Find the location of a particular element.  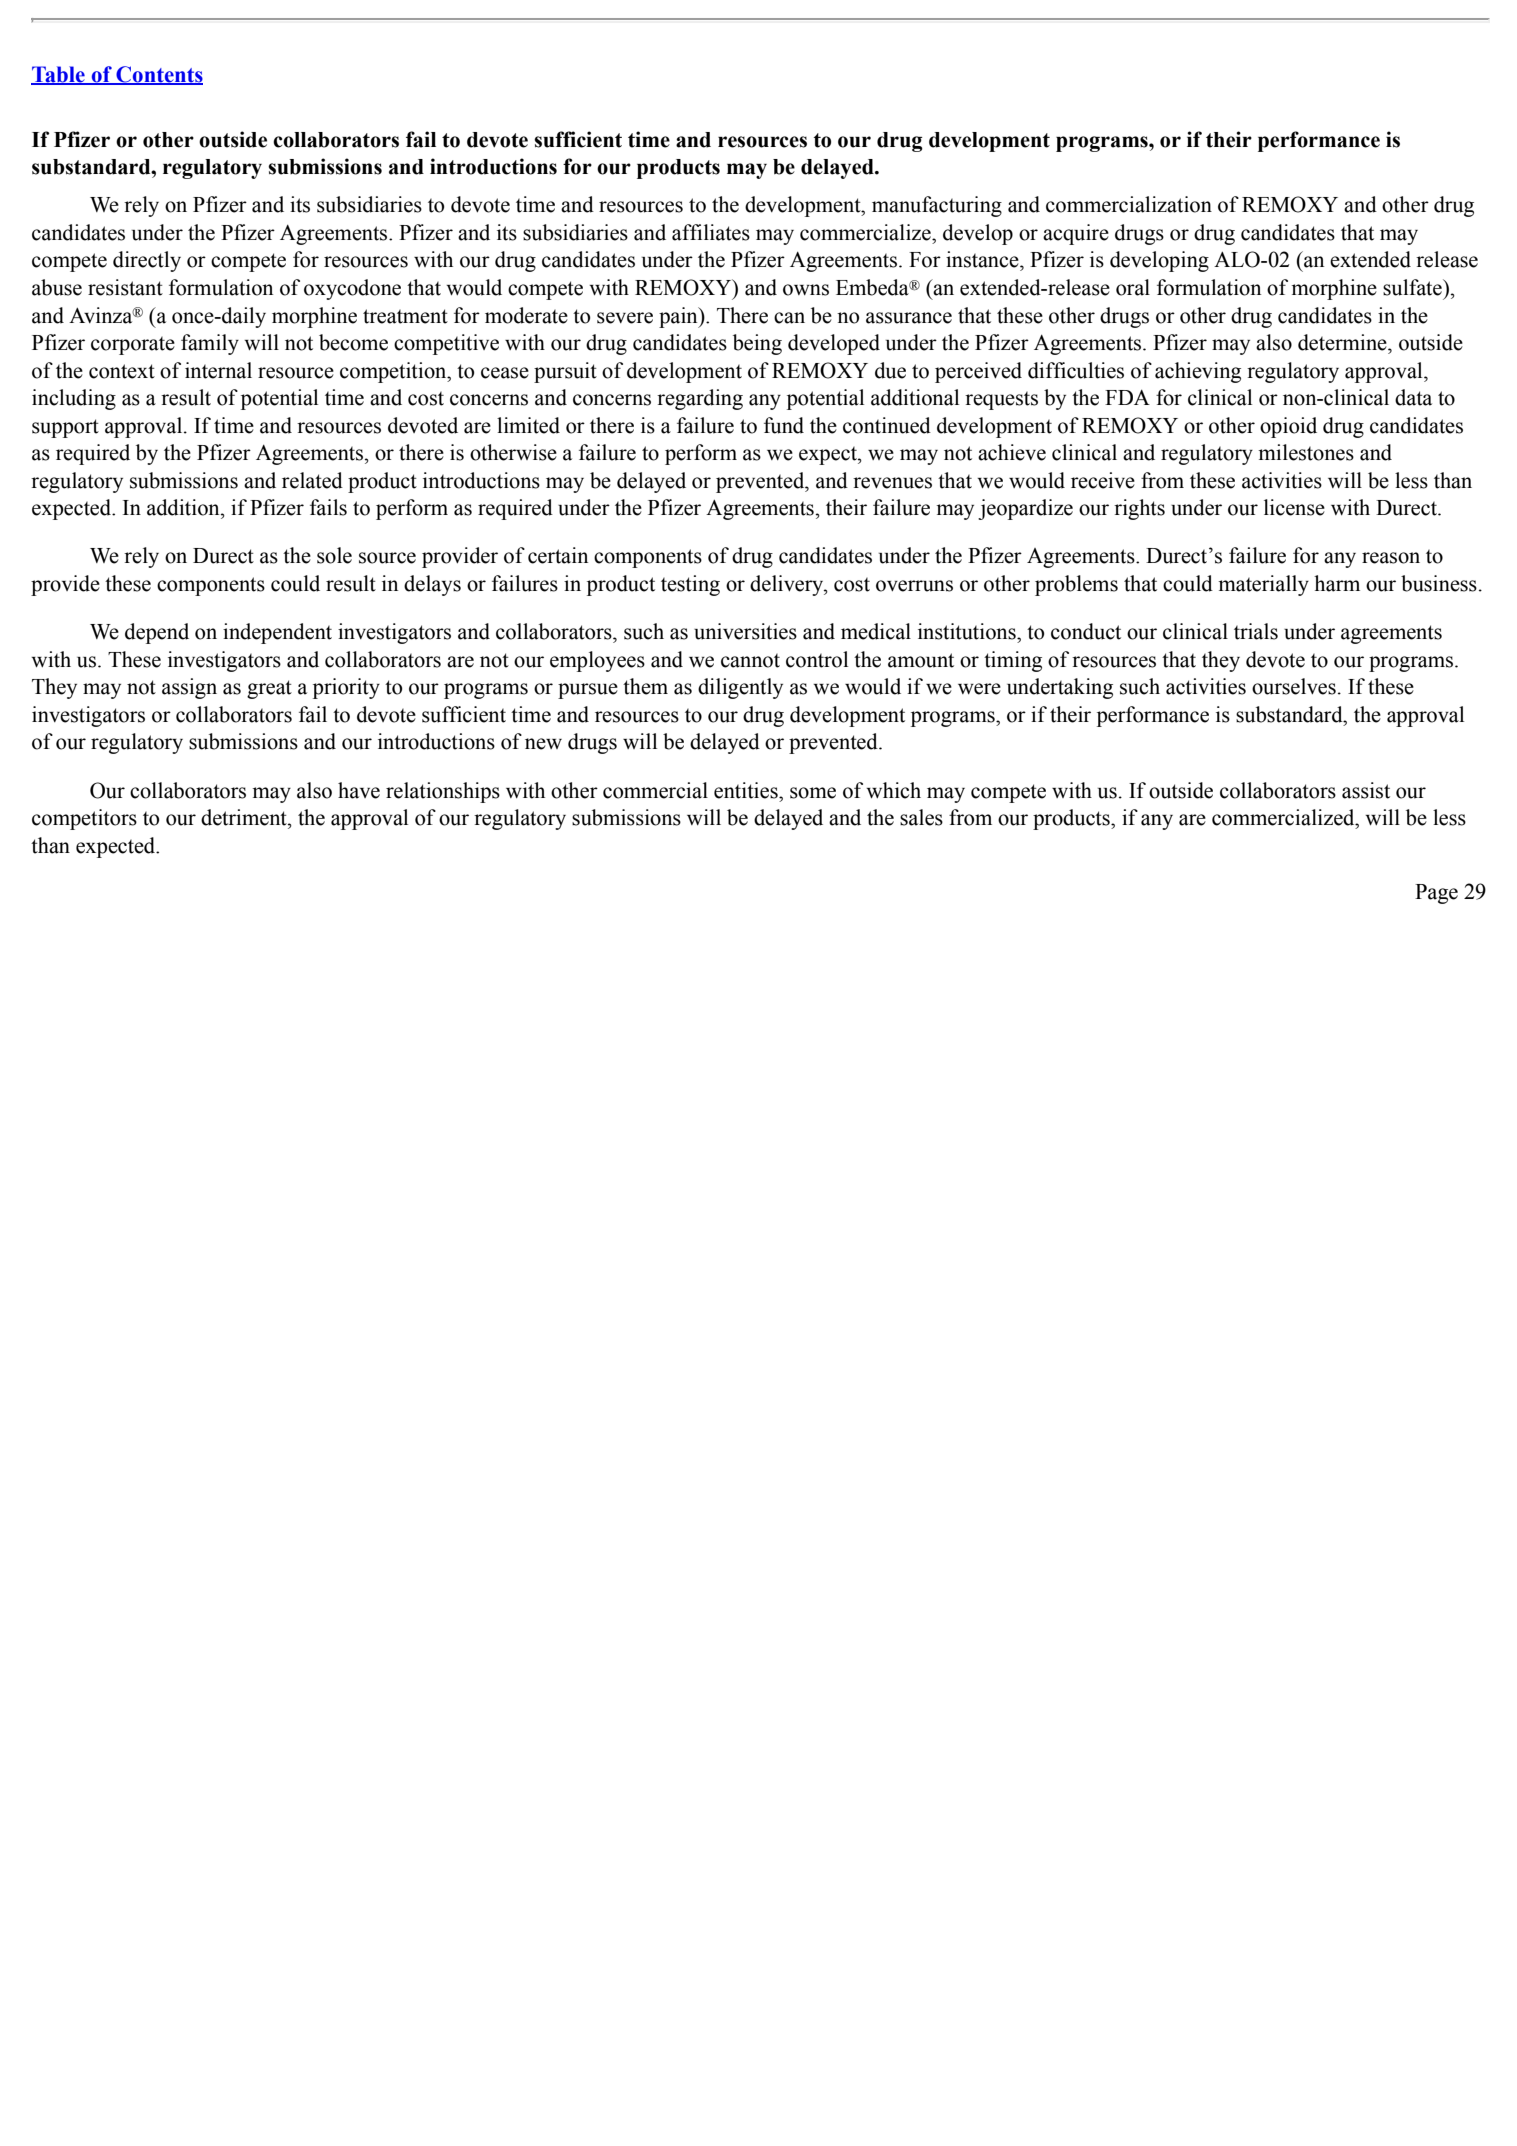

revenues is located at coordinates (892, 483).
